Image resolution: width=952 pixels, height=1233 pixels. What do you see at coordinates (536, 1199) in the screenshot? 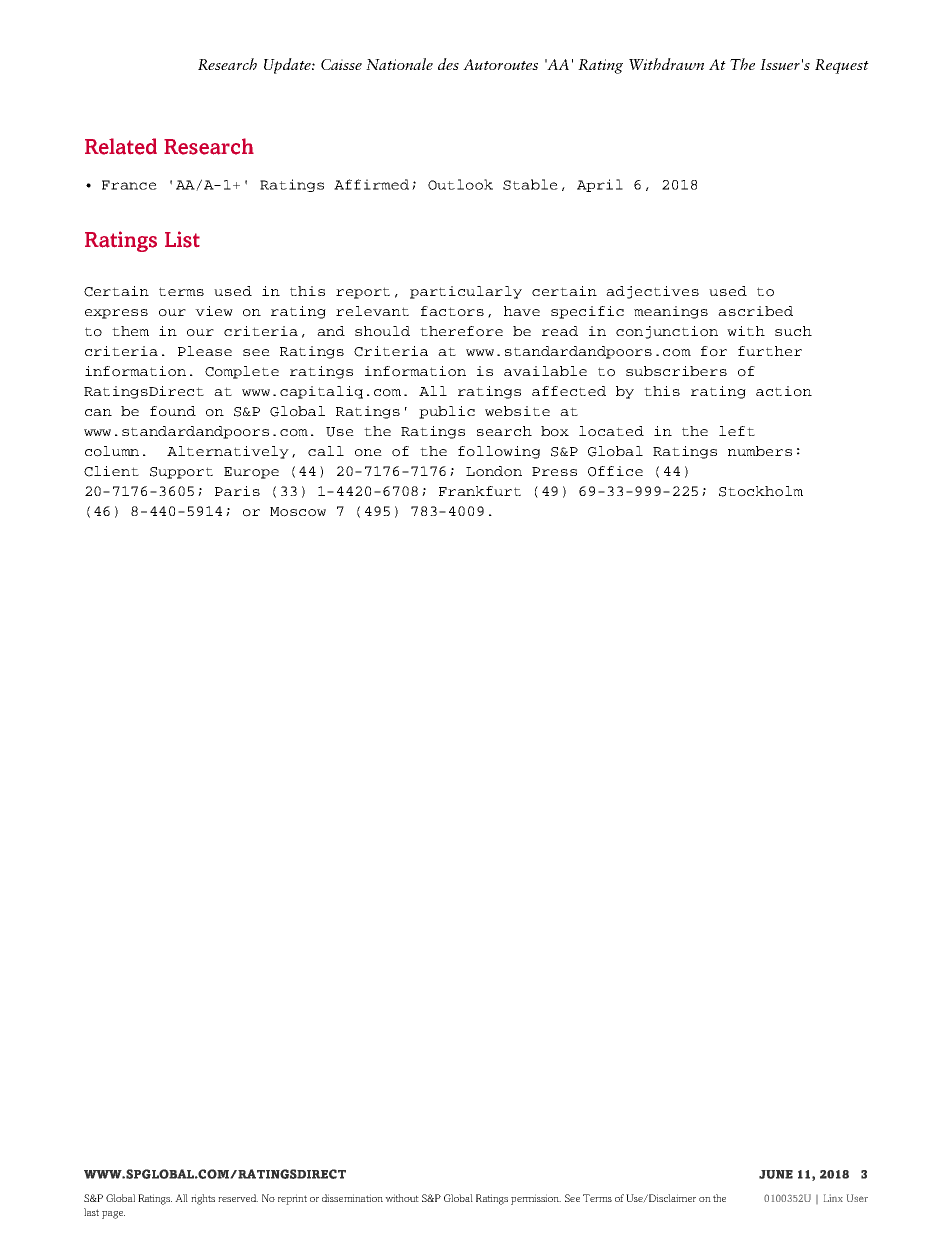
I see `permission` at bounding box center [536, 1199].
